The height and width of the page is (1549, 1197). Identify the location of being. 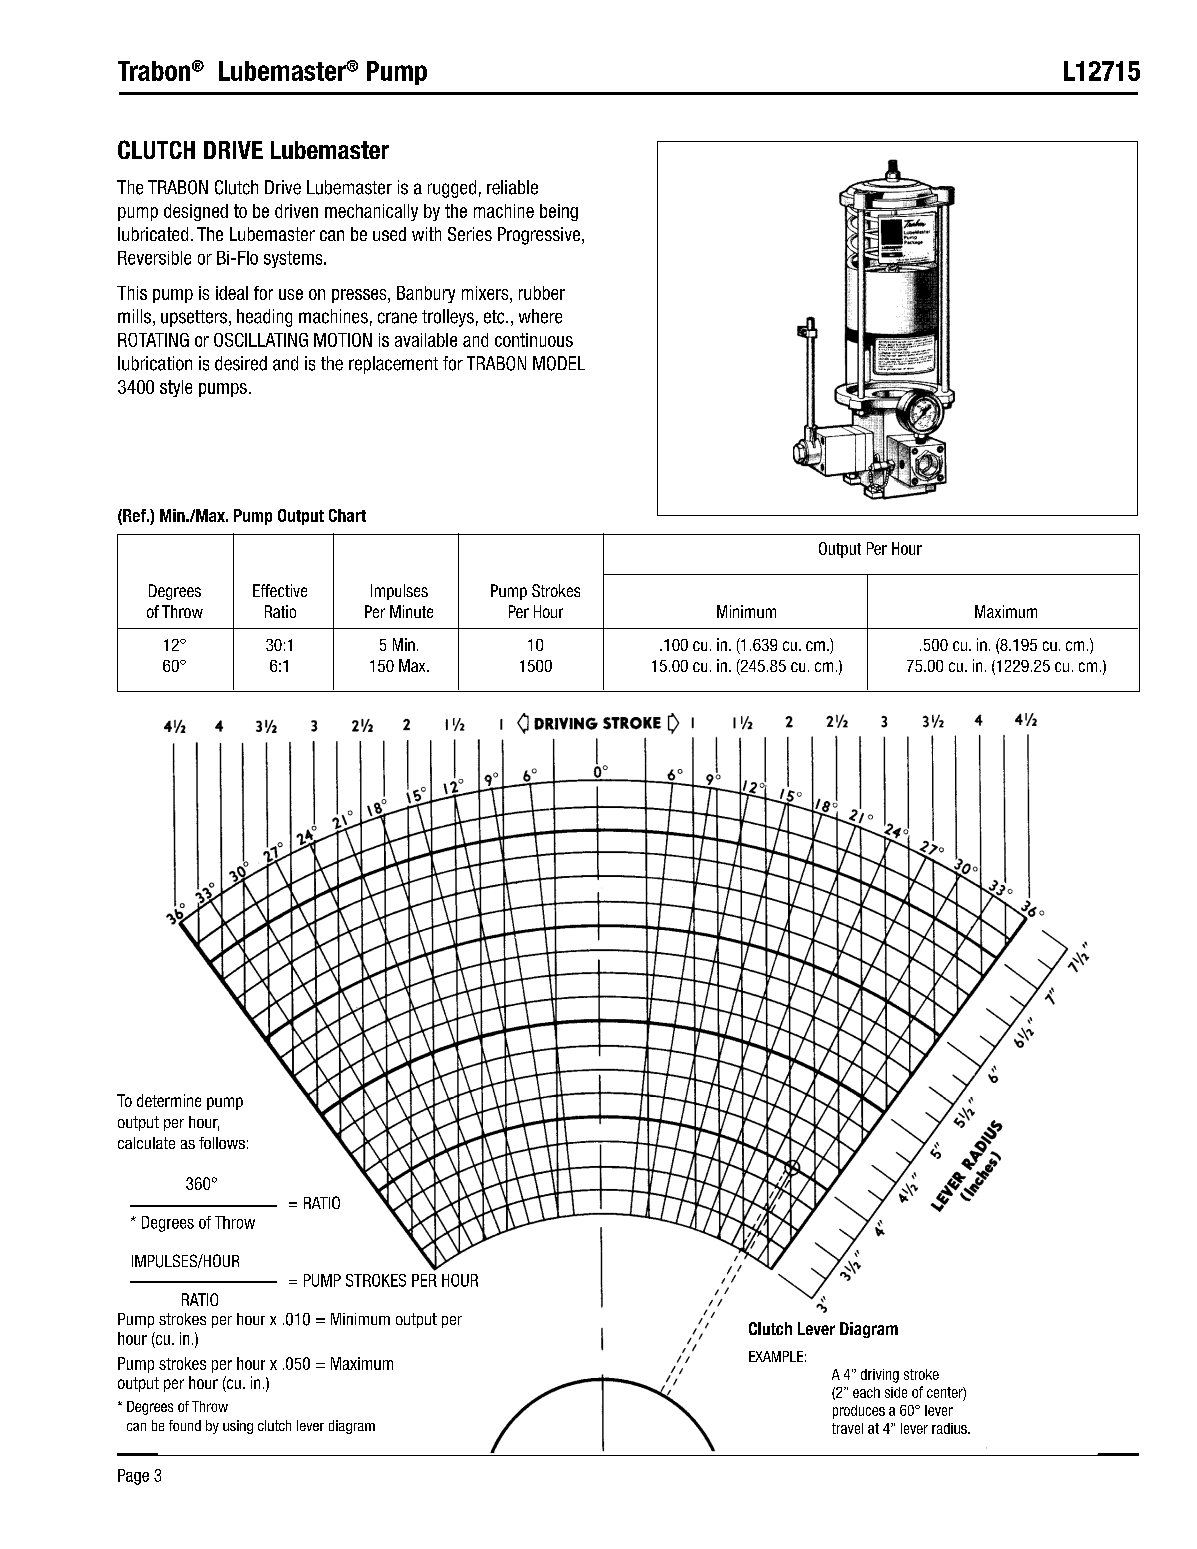
(559, 212).
